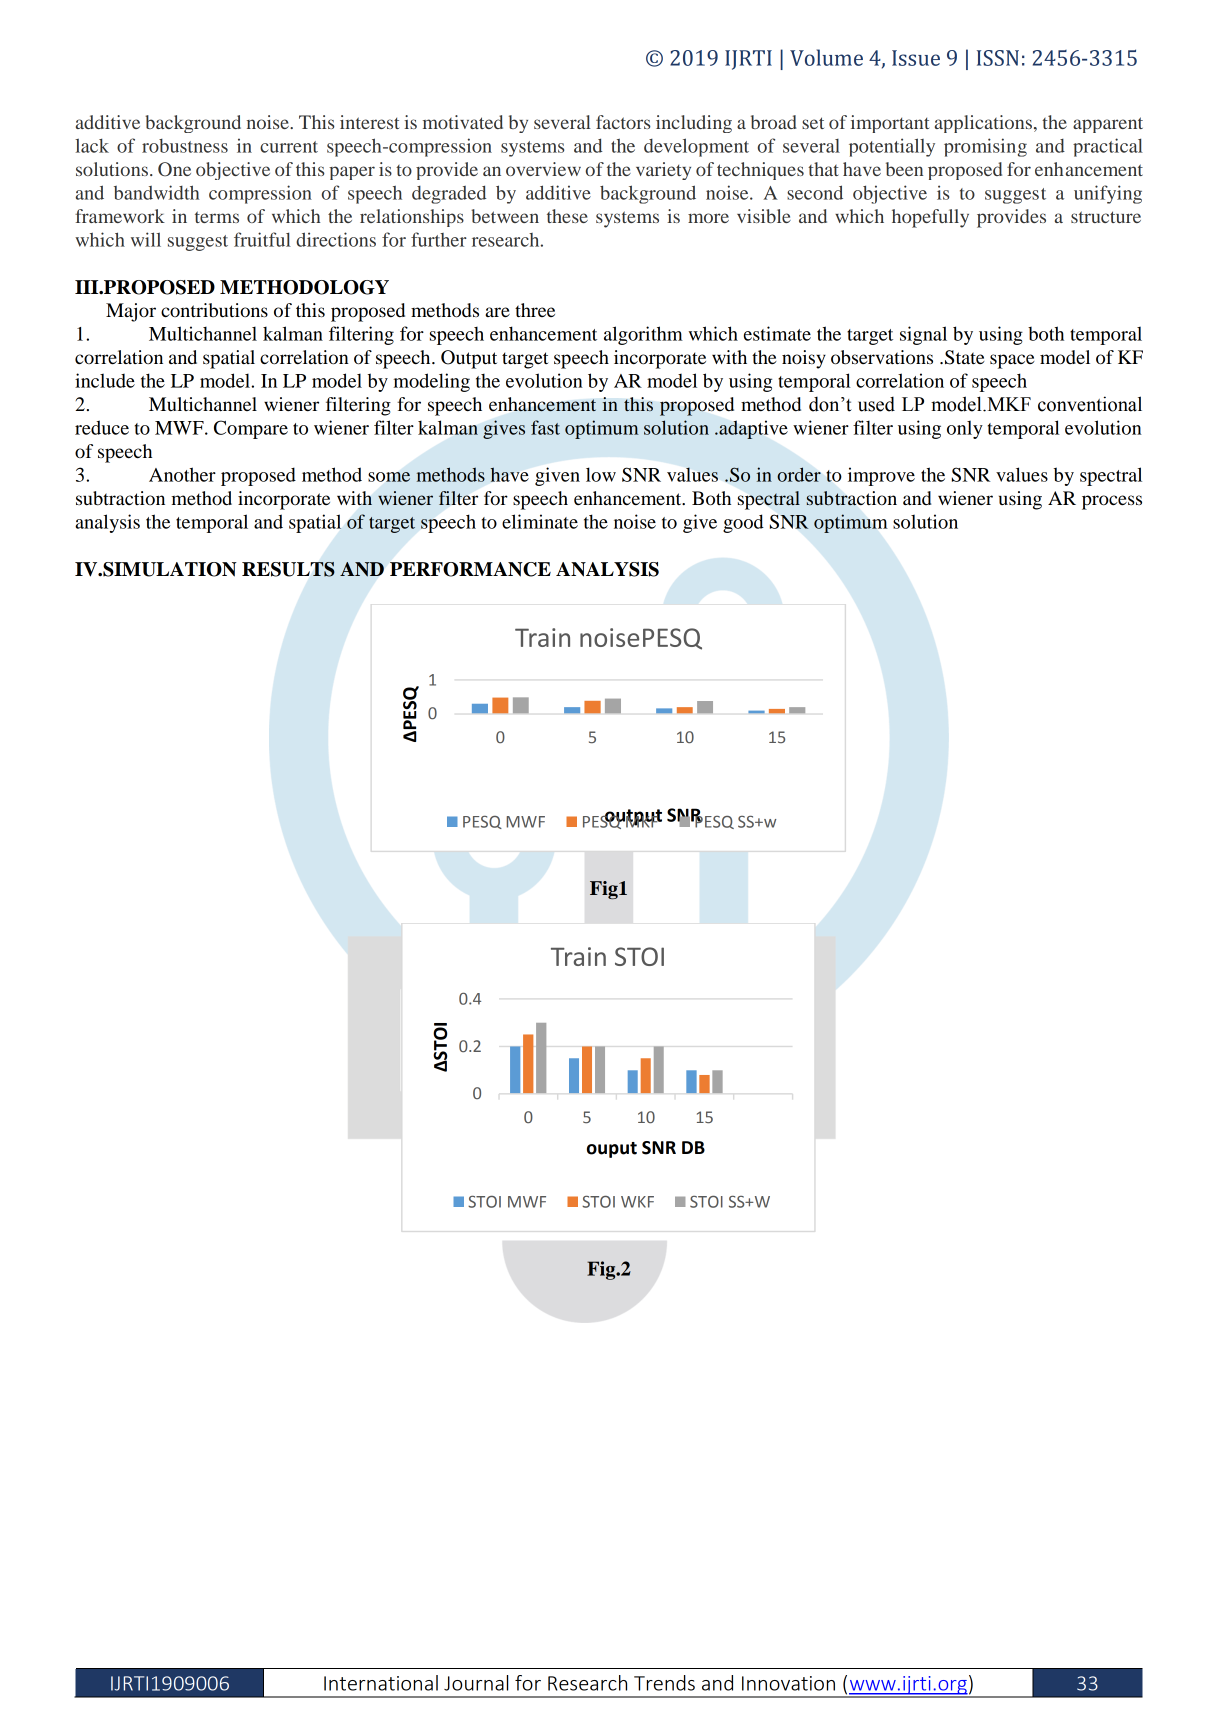 The height and width of the screenshot is (1721, 1218). I want to click on factors, so click(623, 122).
